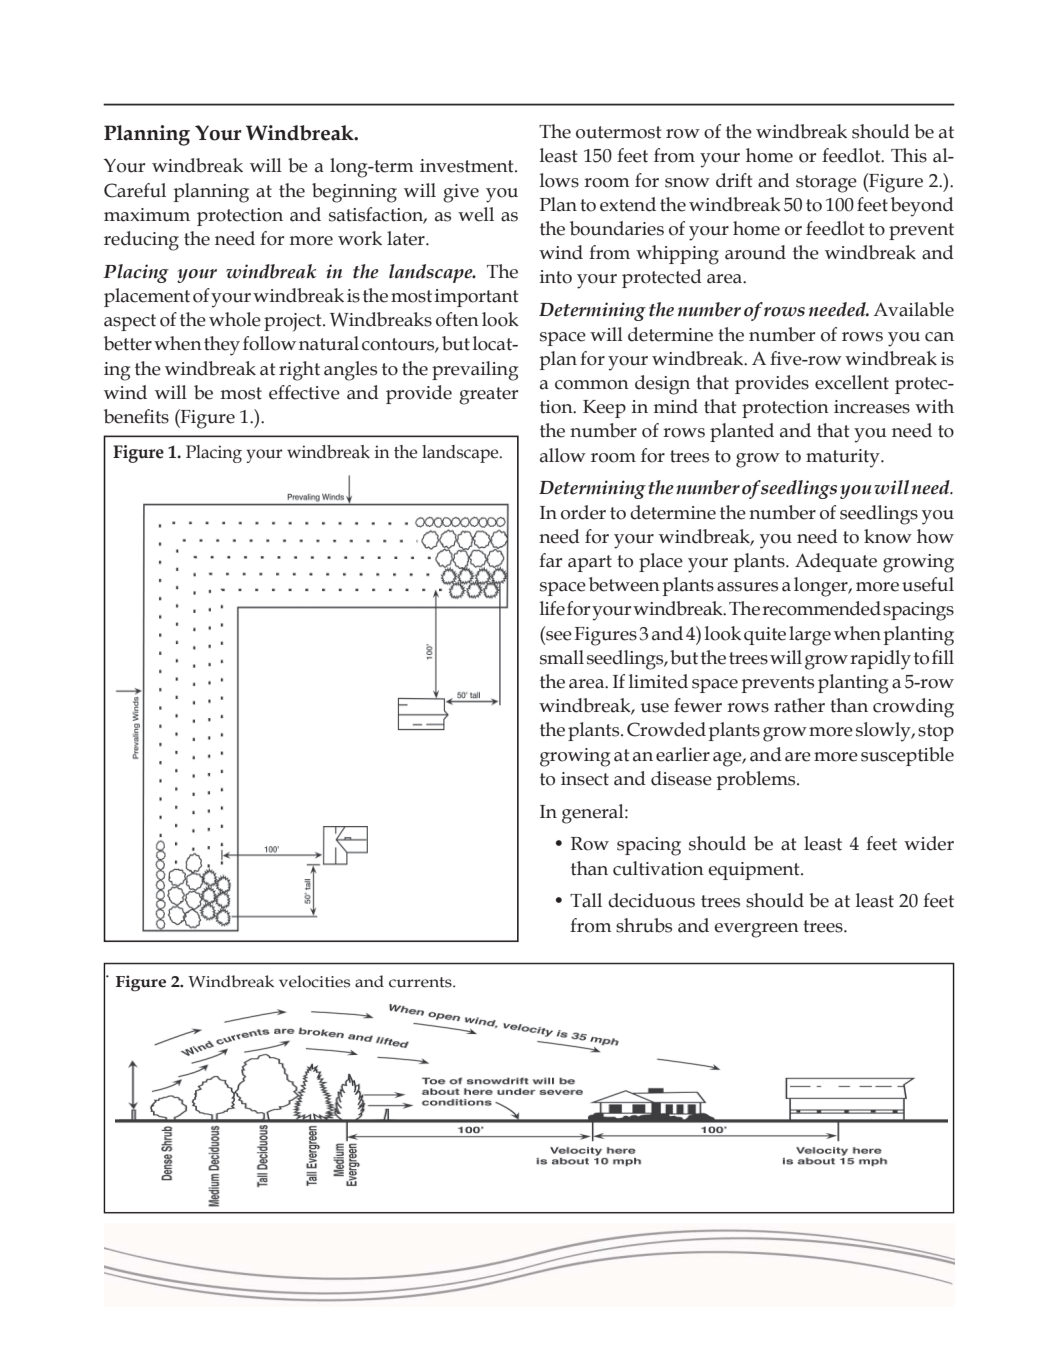  Describe the element at coordinates (314, 981) in the image. I see `velocities` at that location.
